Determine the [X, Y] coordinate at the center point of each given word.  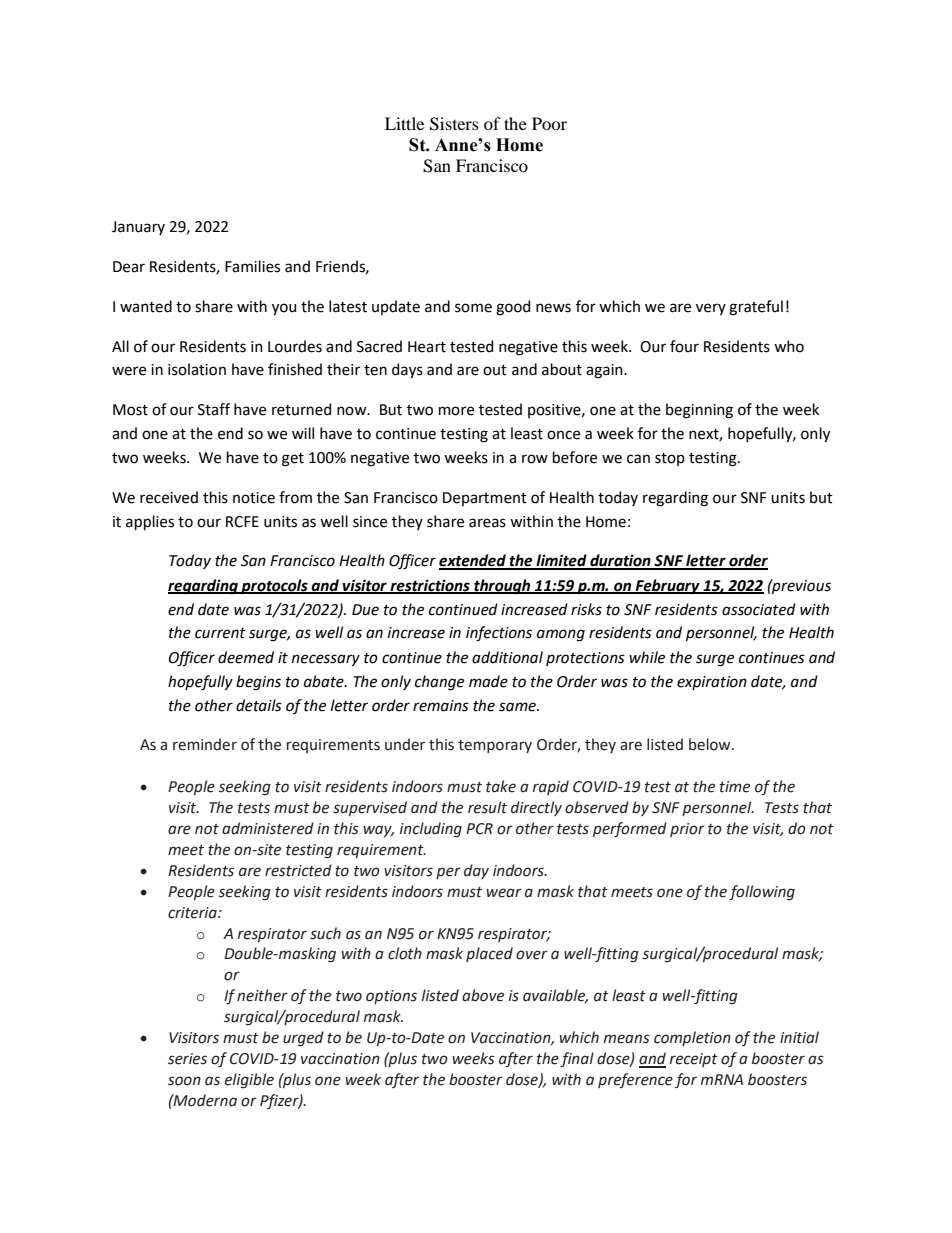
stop [670, 459]
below [711, 744]
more [456, 411]
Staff [214, 409]
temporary [495, 746]
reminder [205, 744]
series [187, 1059]
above [483, 995]
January [138, 228]
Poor [549, 123]
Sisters [454, 124]
